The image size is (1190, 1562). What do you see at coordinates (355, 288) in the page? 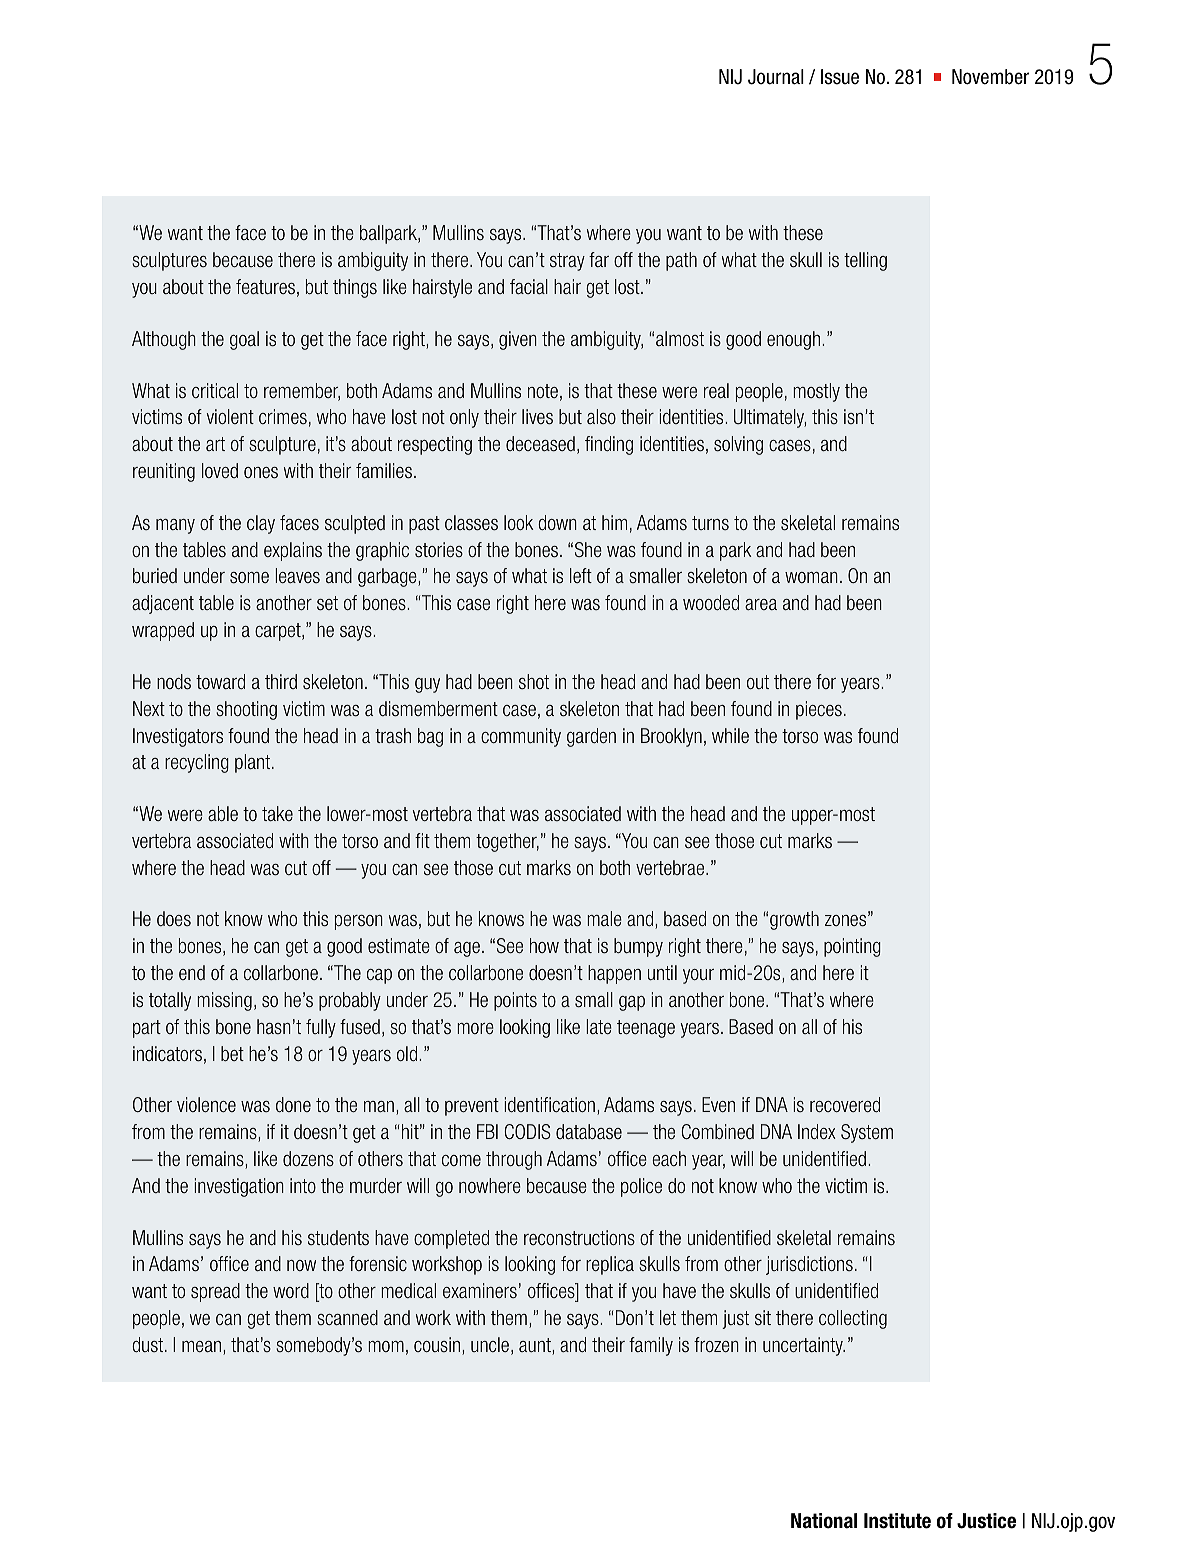
I see `things` at bounding box center [355, 288].
